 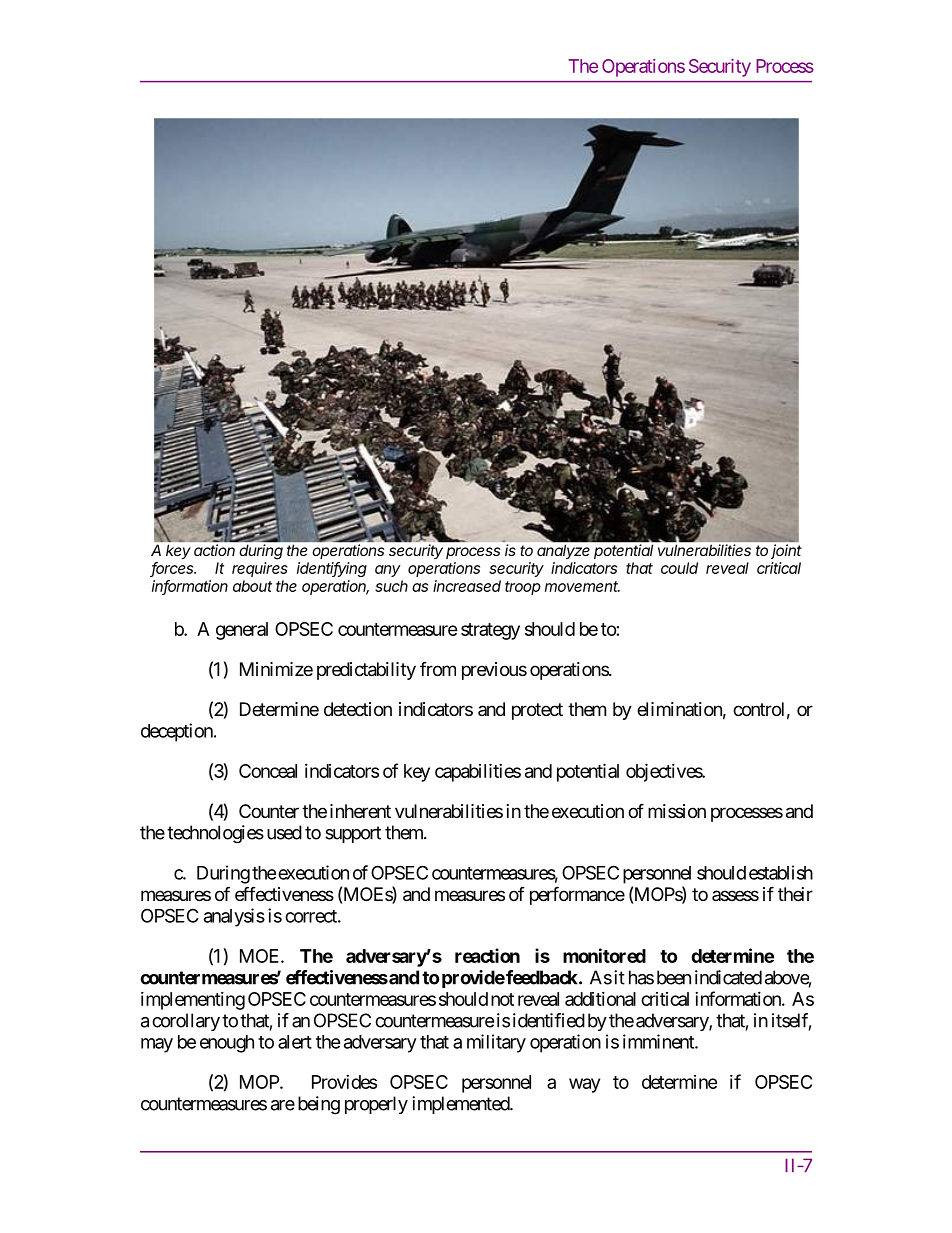 I want to click on about, so click(x=252, y=586).
